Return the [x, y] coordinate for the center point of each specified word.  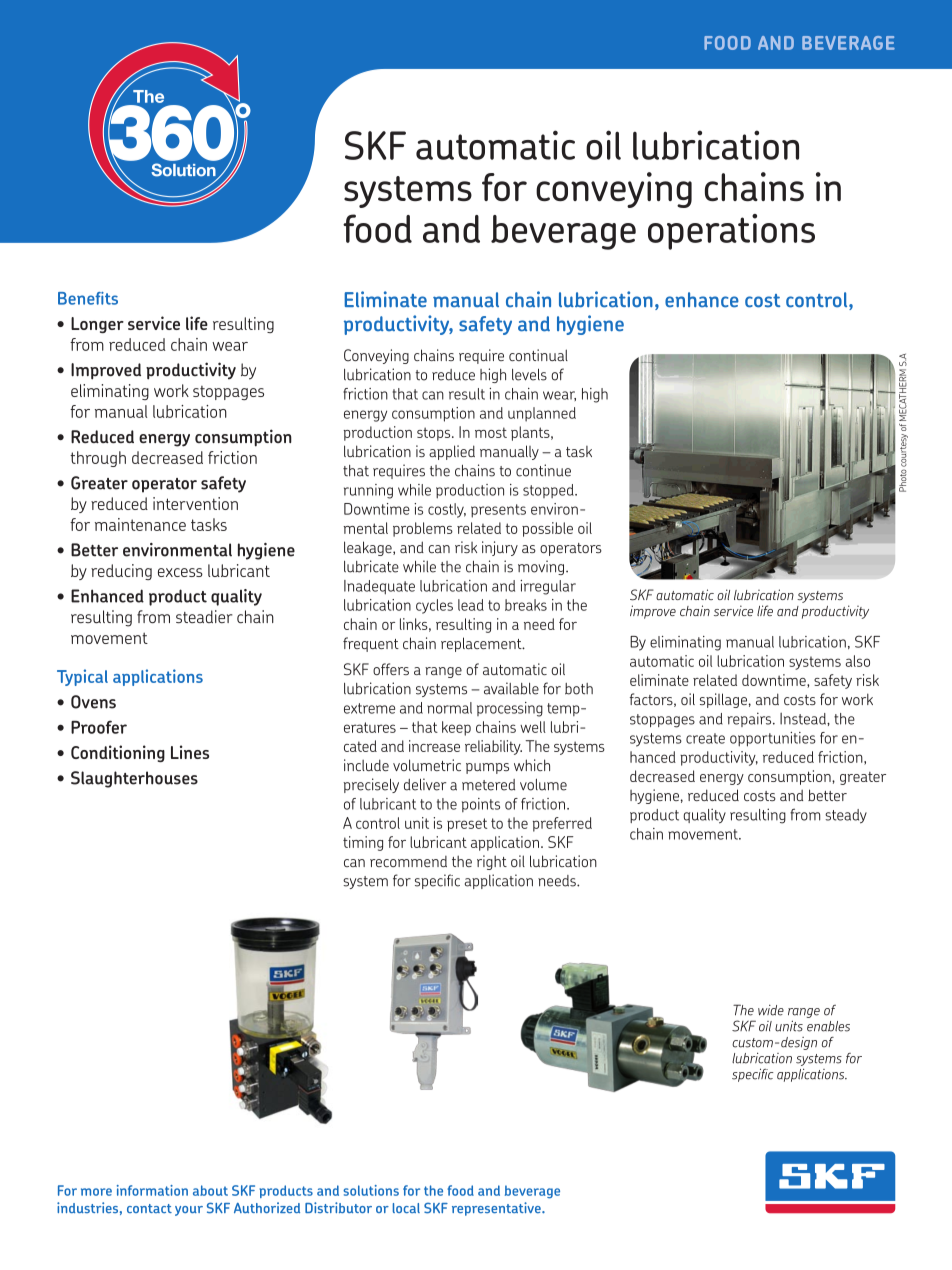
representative [497, 1209]
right [492, 862]
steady [846, 816]
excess [180, 572]
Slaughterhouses [134, 779]
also [857, 661]
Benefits [88, 298]
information [152, 1190]
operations [731, 232]
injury [500, 548]
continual [538, 355]
